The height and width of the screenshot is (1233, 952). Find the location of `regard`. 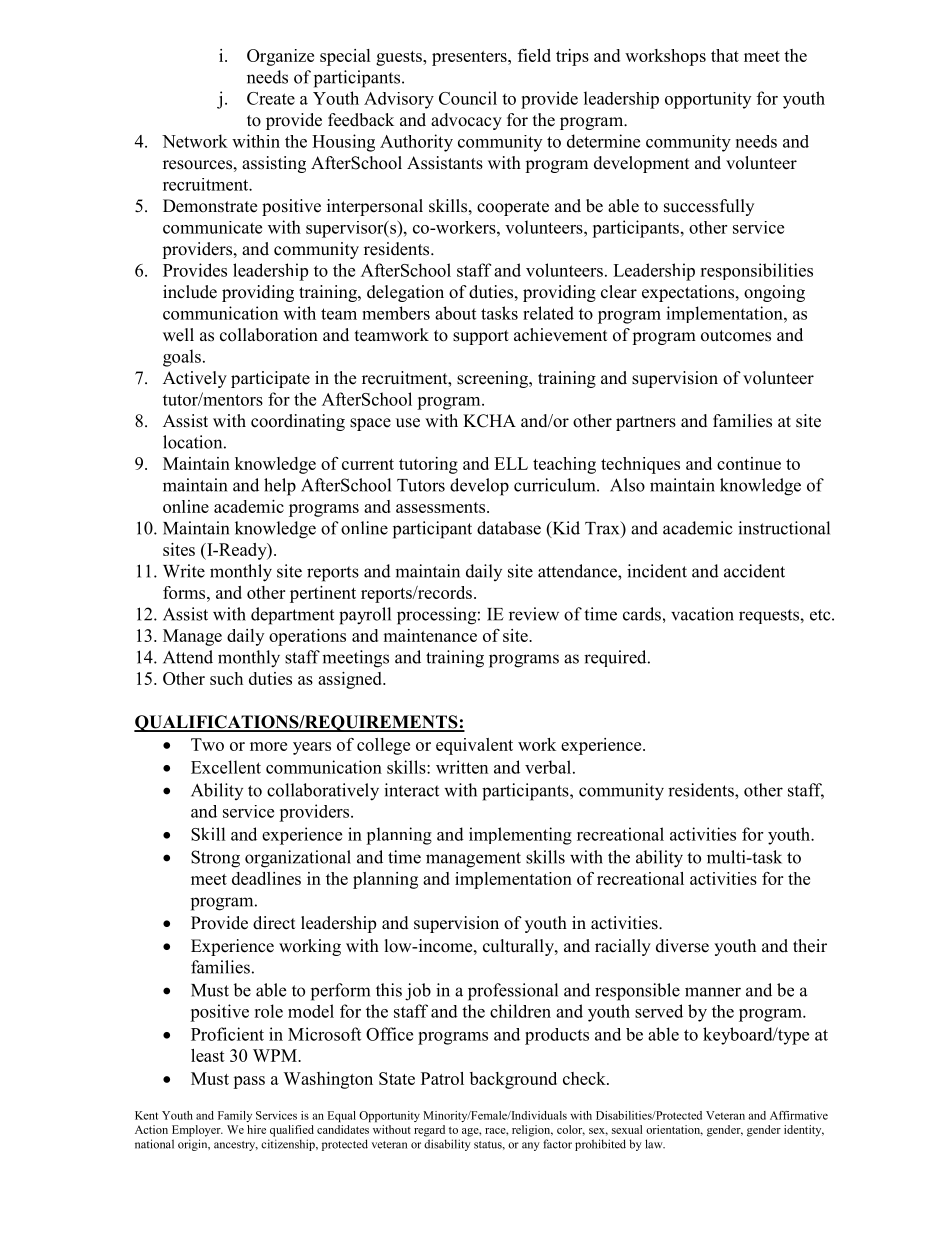

regard is located at coordinates (429, 1131).
